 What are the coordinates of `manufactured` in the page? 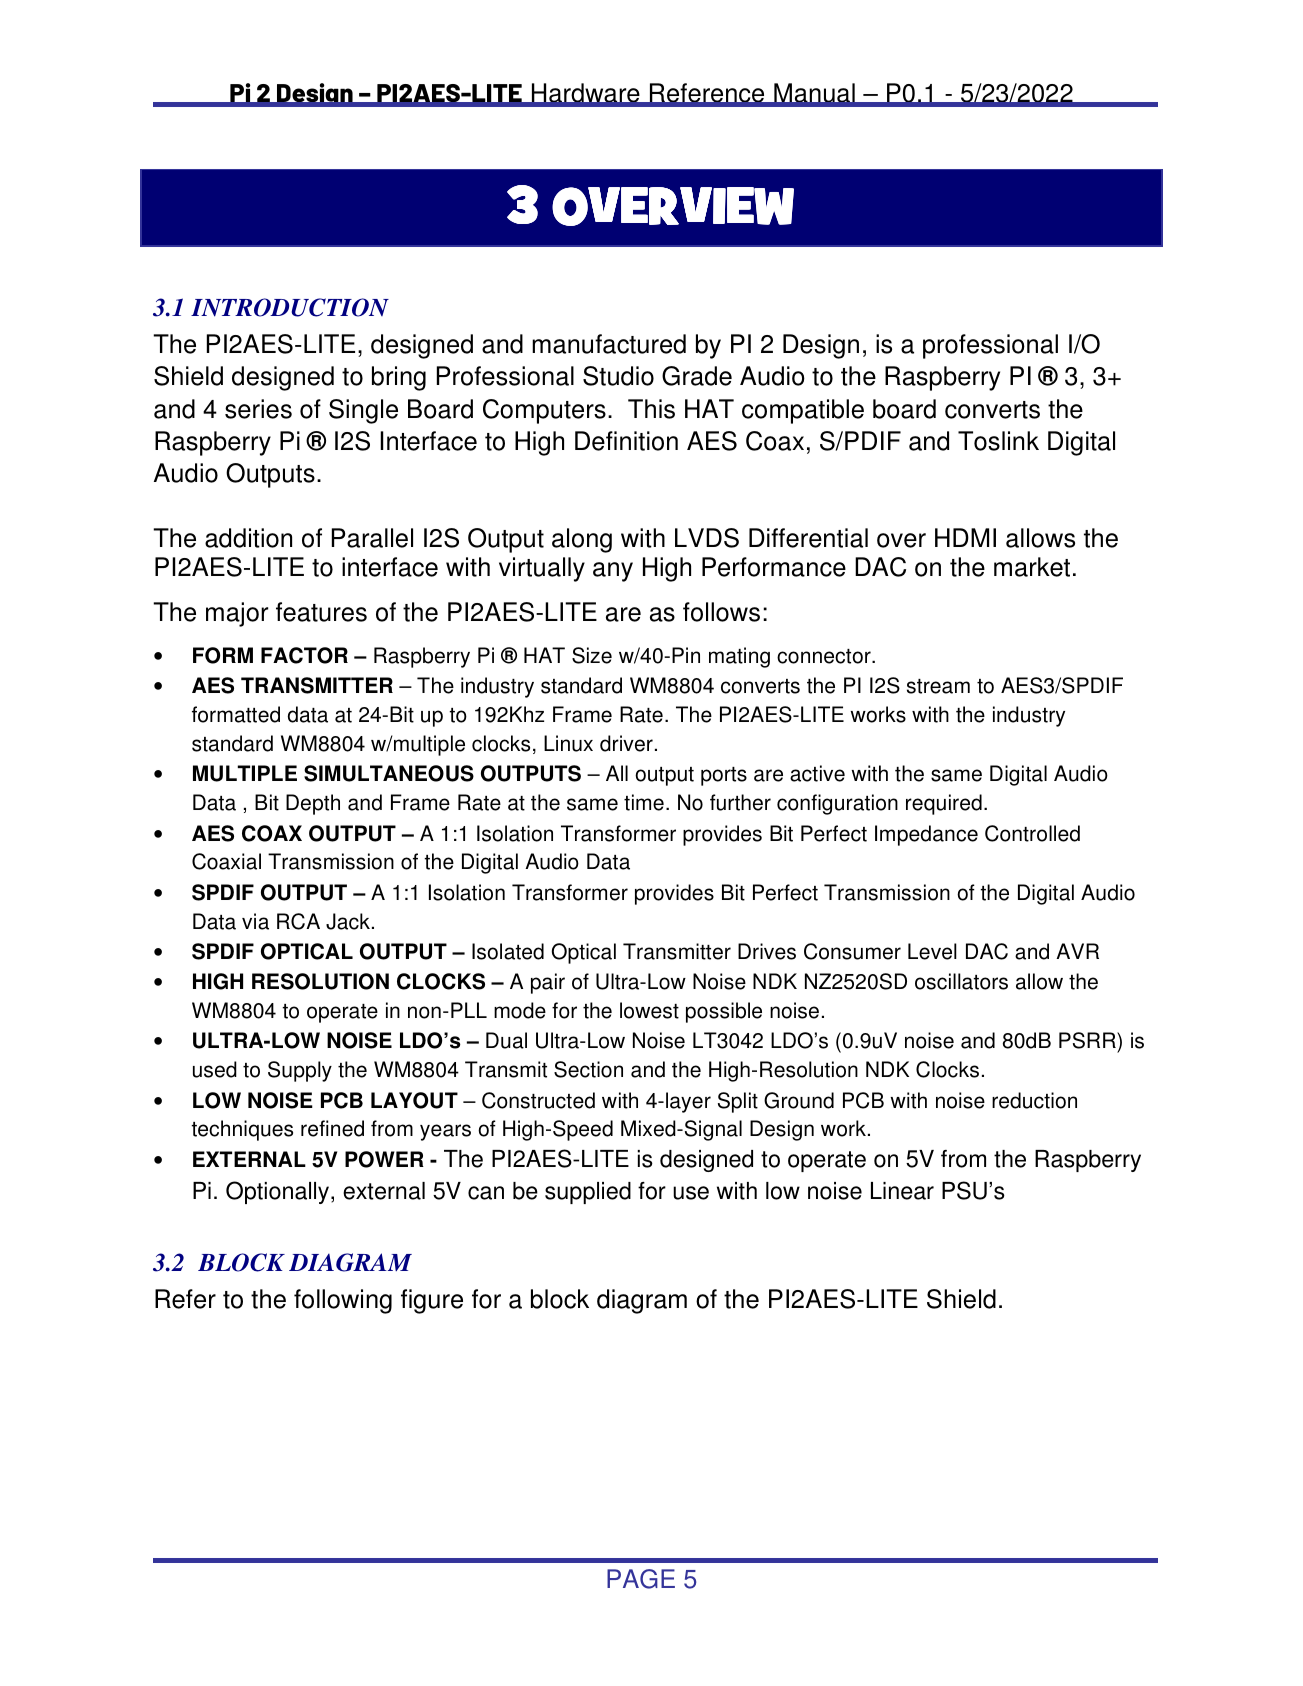 It's located at (609, 344).
